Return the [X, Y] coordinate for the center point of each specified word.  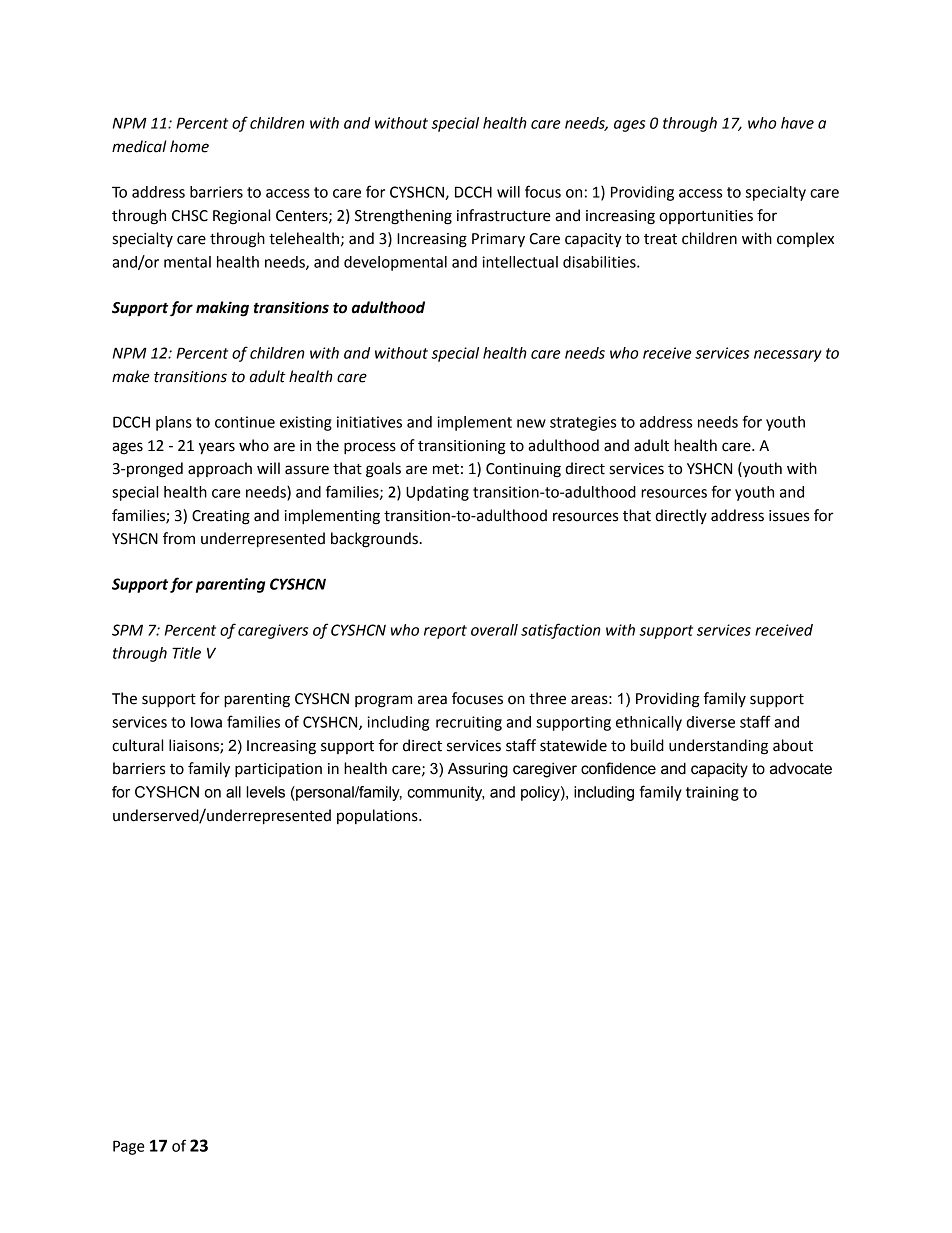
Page [129, 1147]
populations [378, 816]
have [797, 123]
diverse [710, 722]
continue [245, 422]
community [445, 793]
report [445, 632]
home [189, 146]
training [712, 793]
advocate [801, 769]
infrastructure [504, 215]
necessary [788, 356]
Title [186, 653]
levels [265, 792]
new [531, 423]
